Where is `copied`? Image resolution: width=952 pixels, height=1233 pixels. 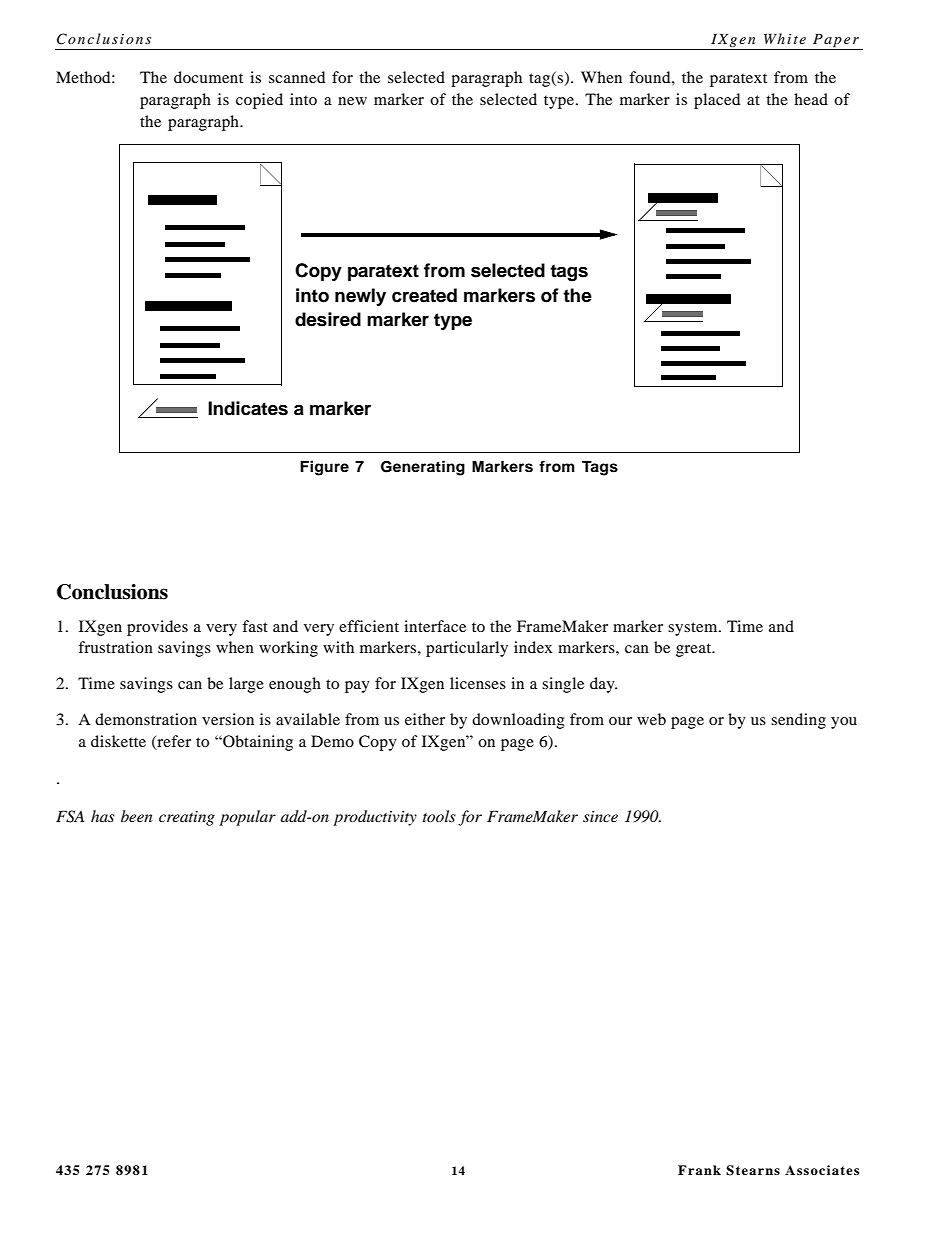
copied is located at coordinates (259, 101).
